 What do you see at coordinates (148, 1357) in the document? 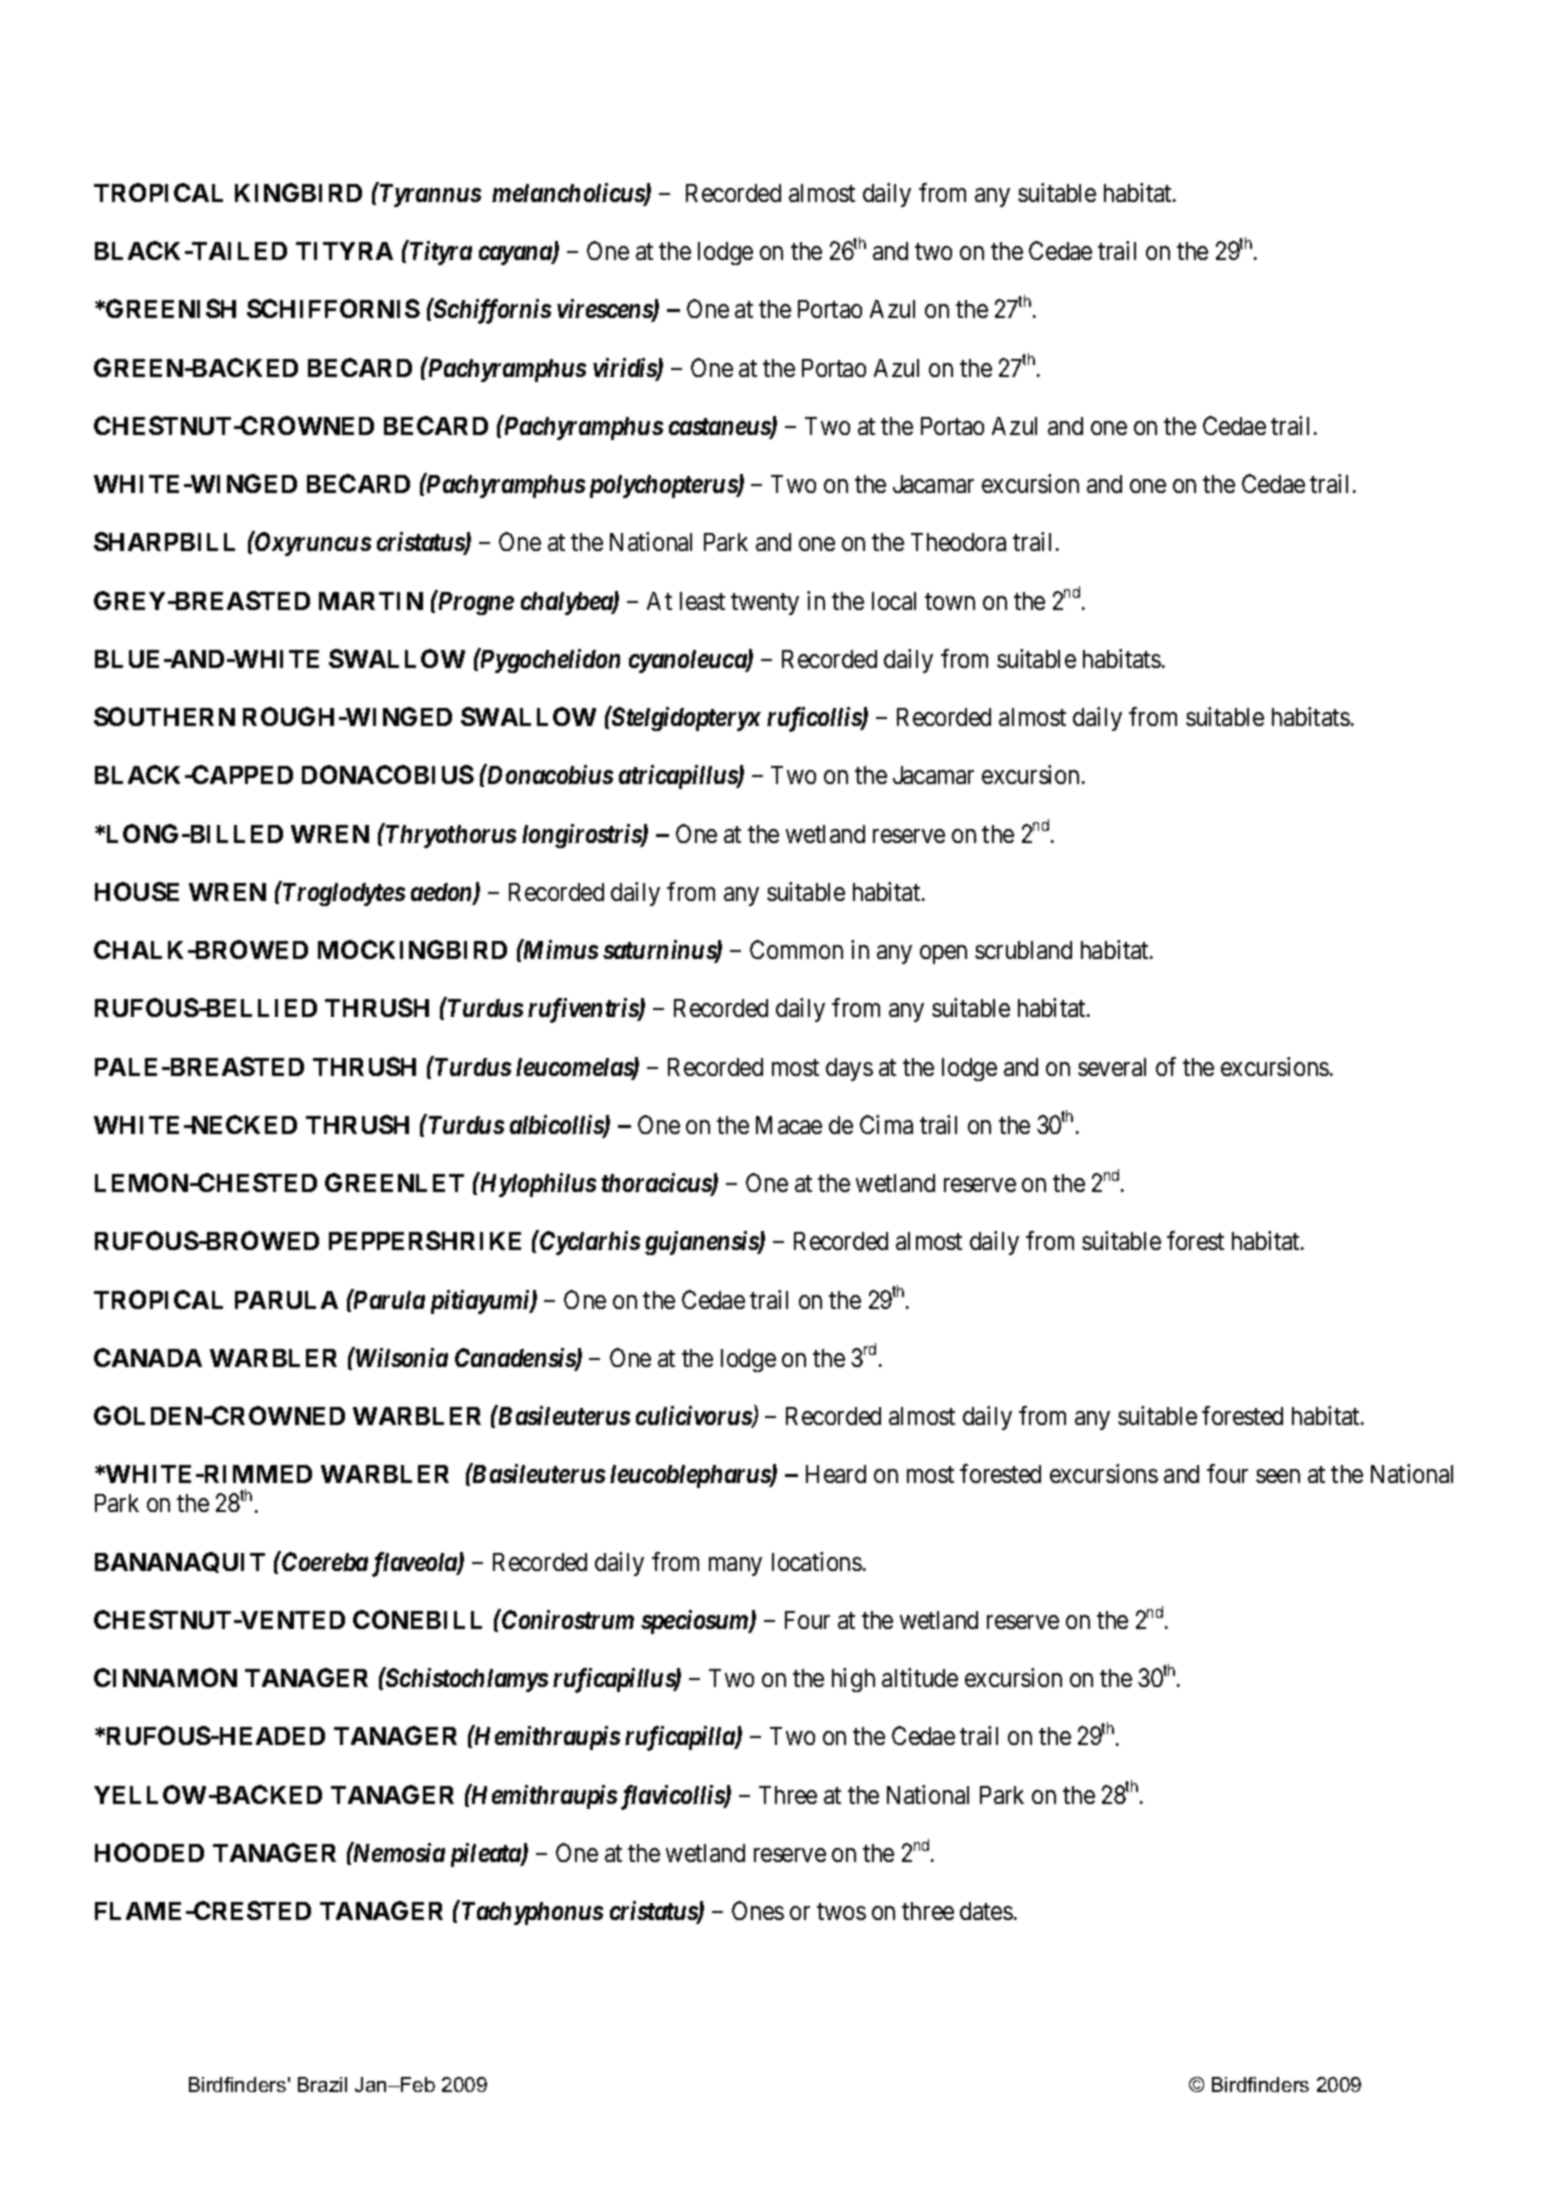
I see `CANADA` at bounding box center [148, 1357].
